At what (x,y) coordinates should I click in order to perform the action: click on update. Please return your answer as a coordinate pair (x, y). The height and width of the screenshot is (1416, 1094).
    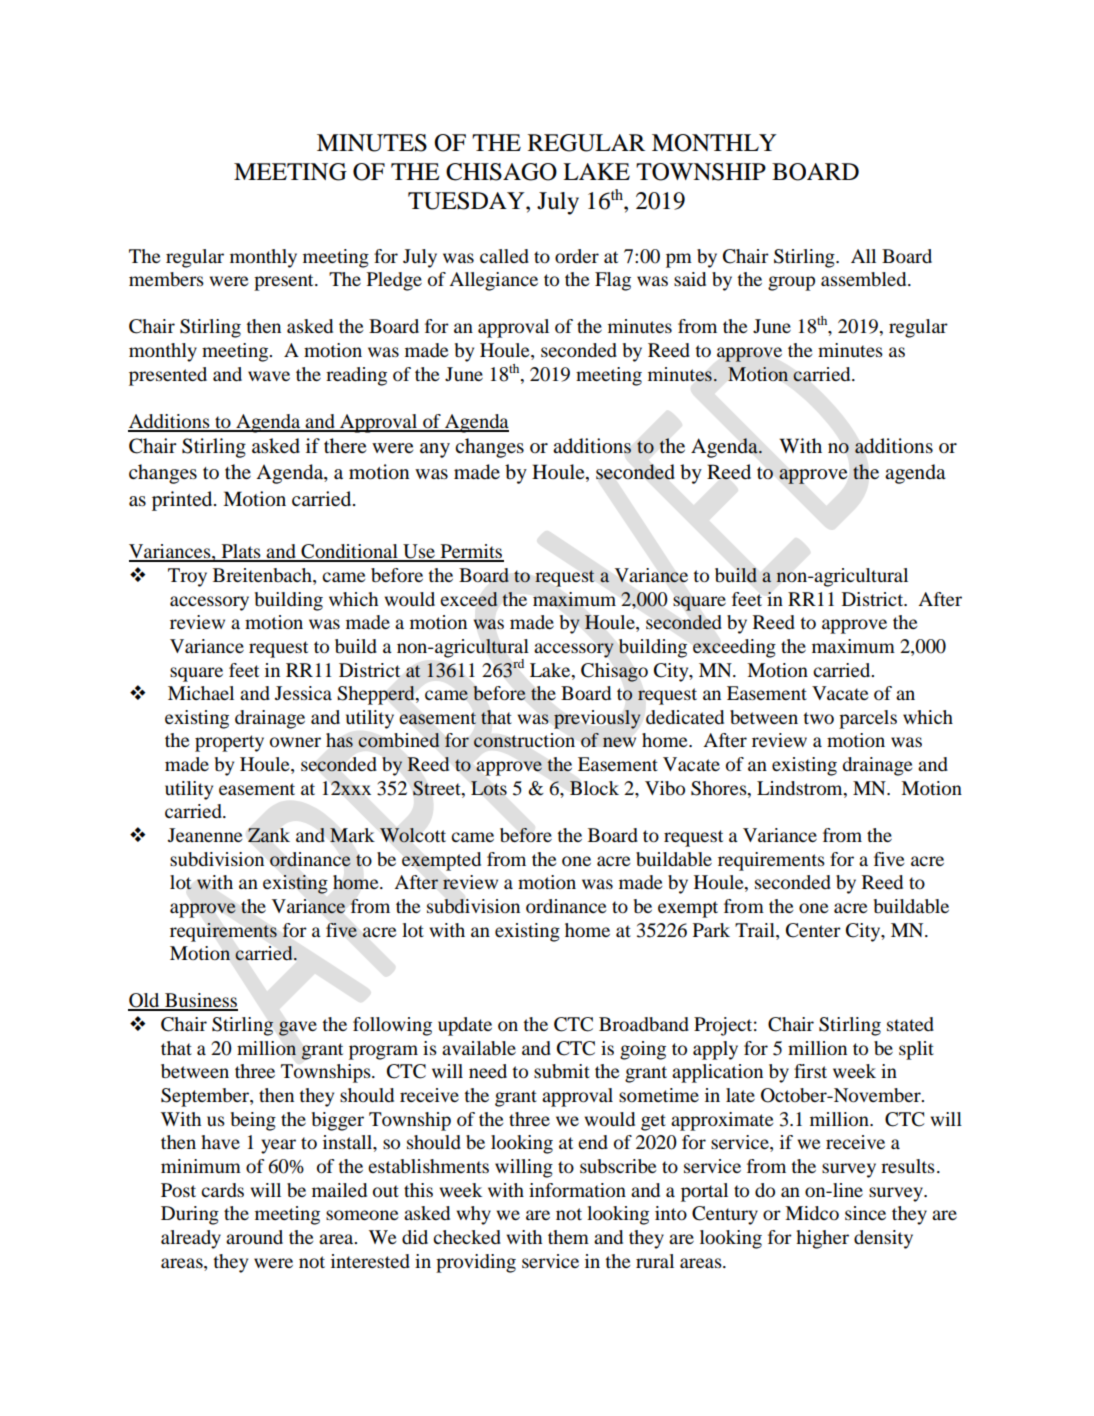
    Looking at the image, I should click on (465, 1026).
